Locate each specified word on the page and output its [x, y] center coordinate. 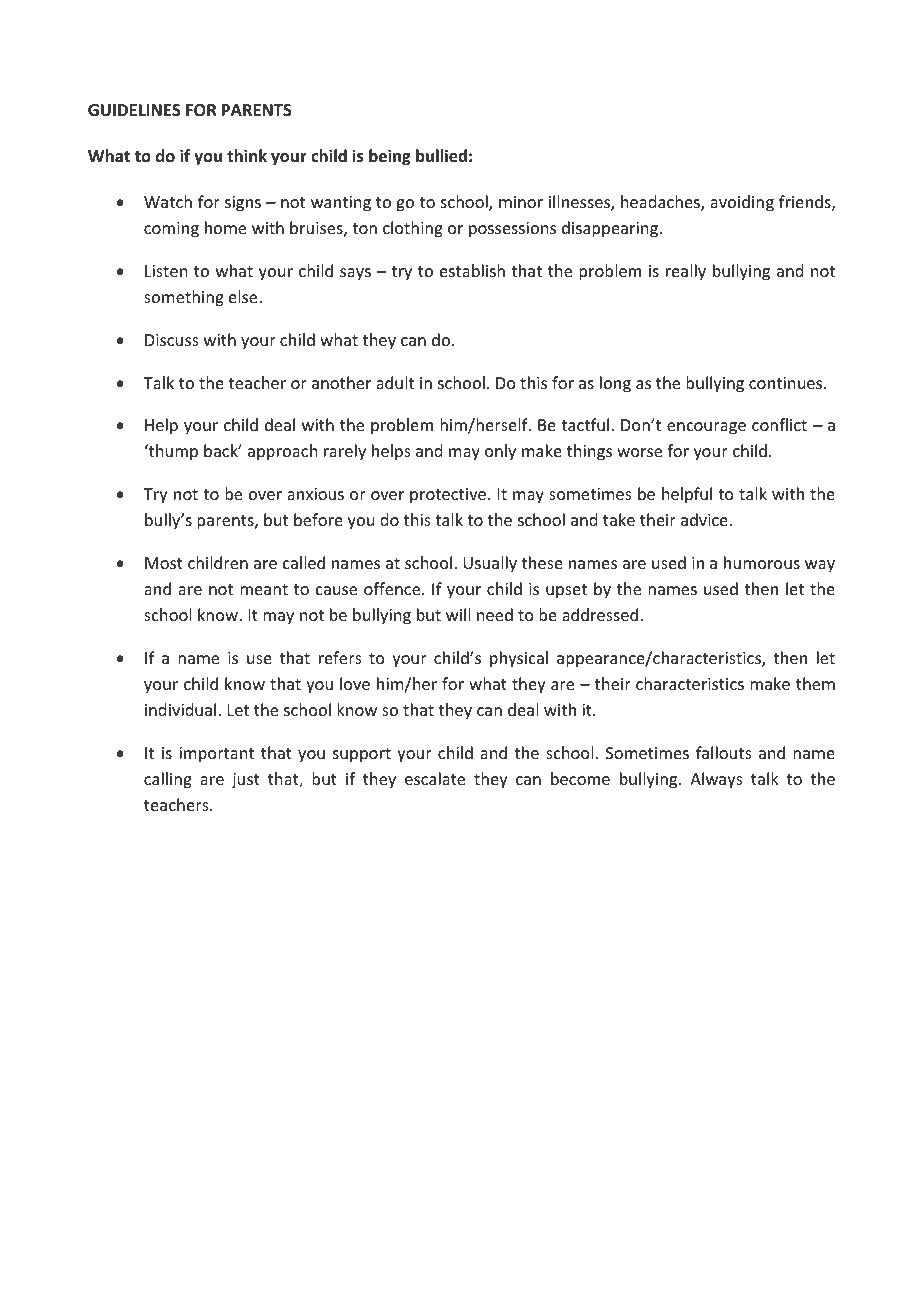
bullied [441, 156]
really [686, 272]
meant [264, 589]
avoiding [742, 203]
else [244, 296]
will [458, 614]
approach [282, 452]
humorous [762, 562]
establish [472, 270]
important [216, 755]
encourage [706, 428]
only [500, 452]
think [247, 155]
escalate [435, 778]
